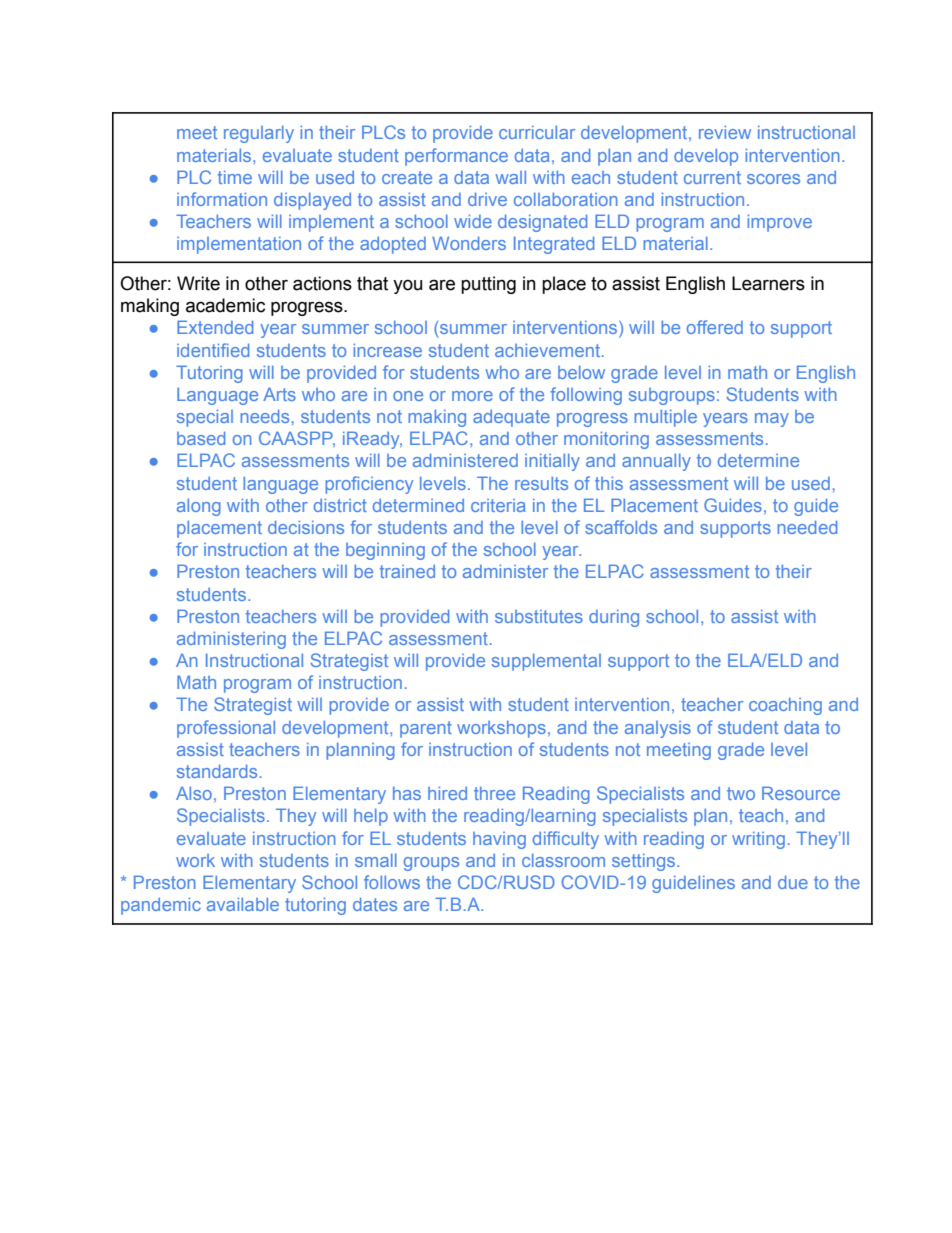 The width and height of the page is (952, 1233). Describe the element at coordinates (472, 396) in the page. I see `more` at that location.
